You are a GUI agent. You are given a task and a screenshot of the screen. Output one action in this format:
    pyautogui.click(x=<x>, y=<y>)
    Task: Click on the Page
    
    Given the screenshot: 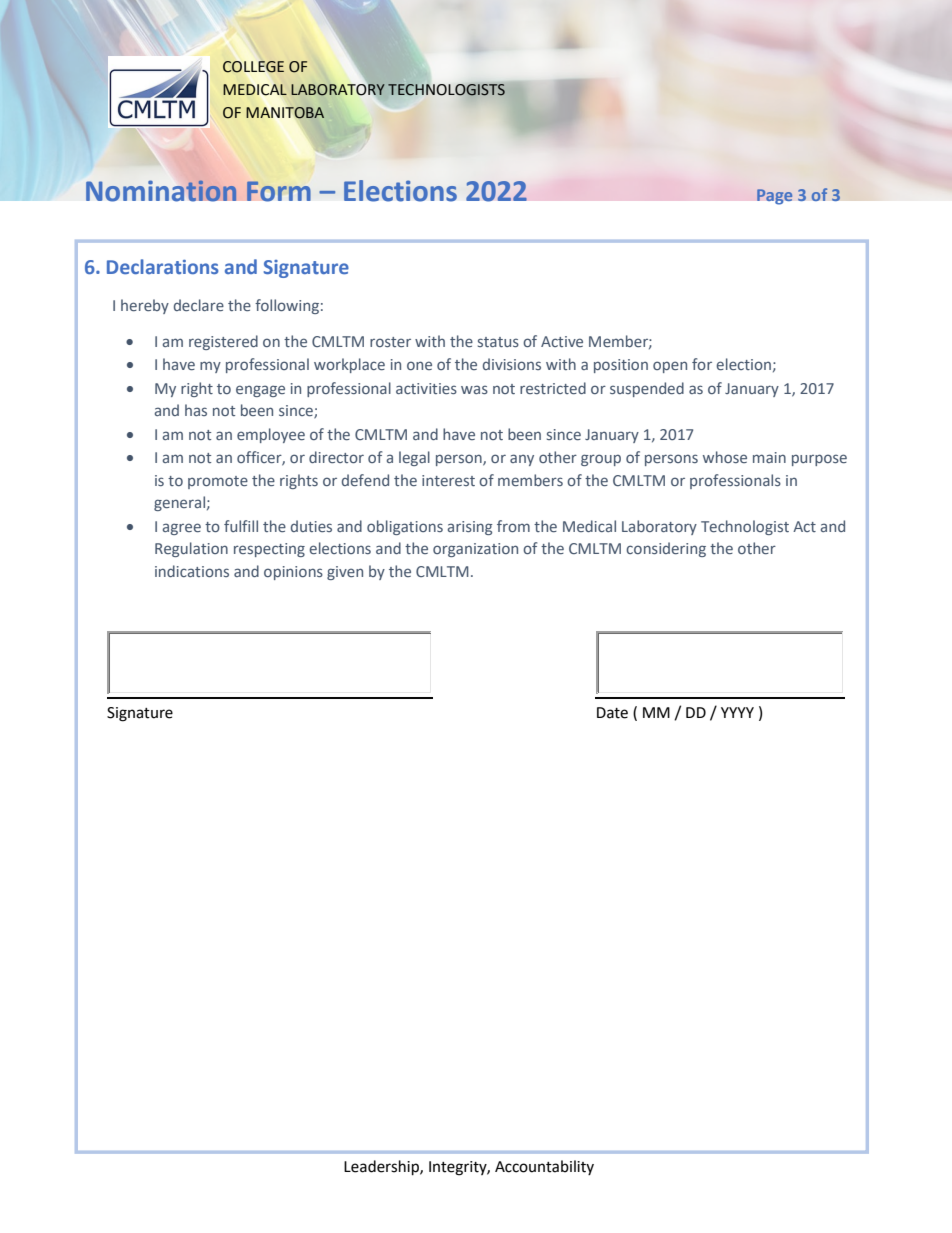 What is the action you would take?
    pyautogui.click(x=775, y=197)
